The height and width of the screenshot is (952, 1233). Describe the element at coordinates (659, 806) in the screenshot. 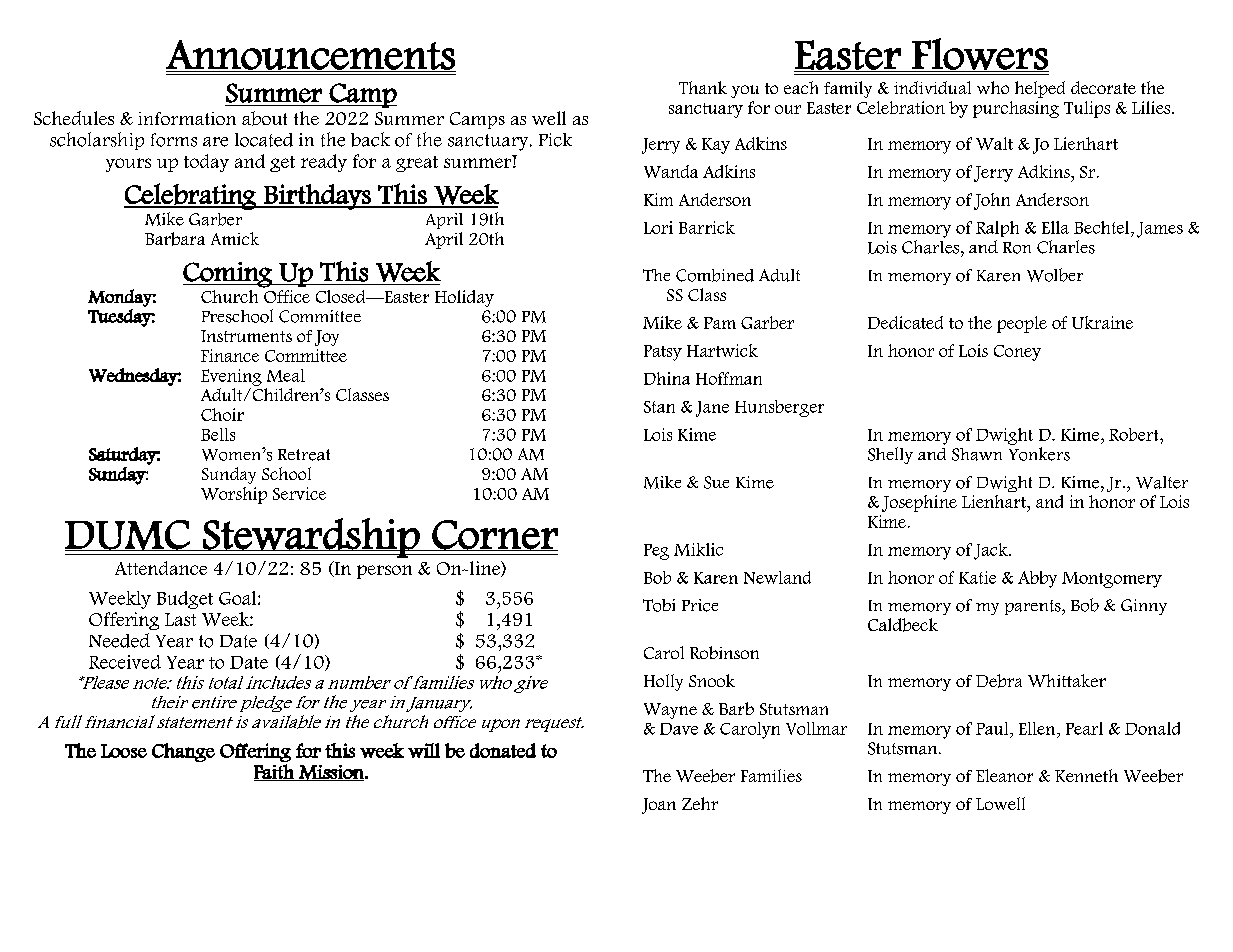

I see `Joan` at that location.
